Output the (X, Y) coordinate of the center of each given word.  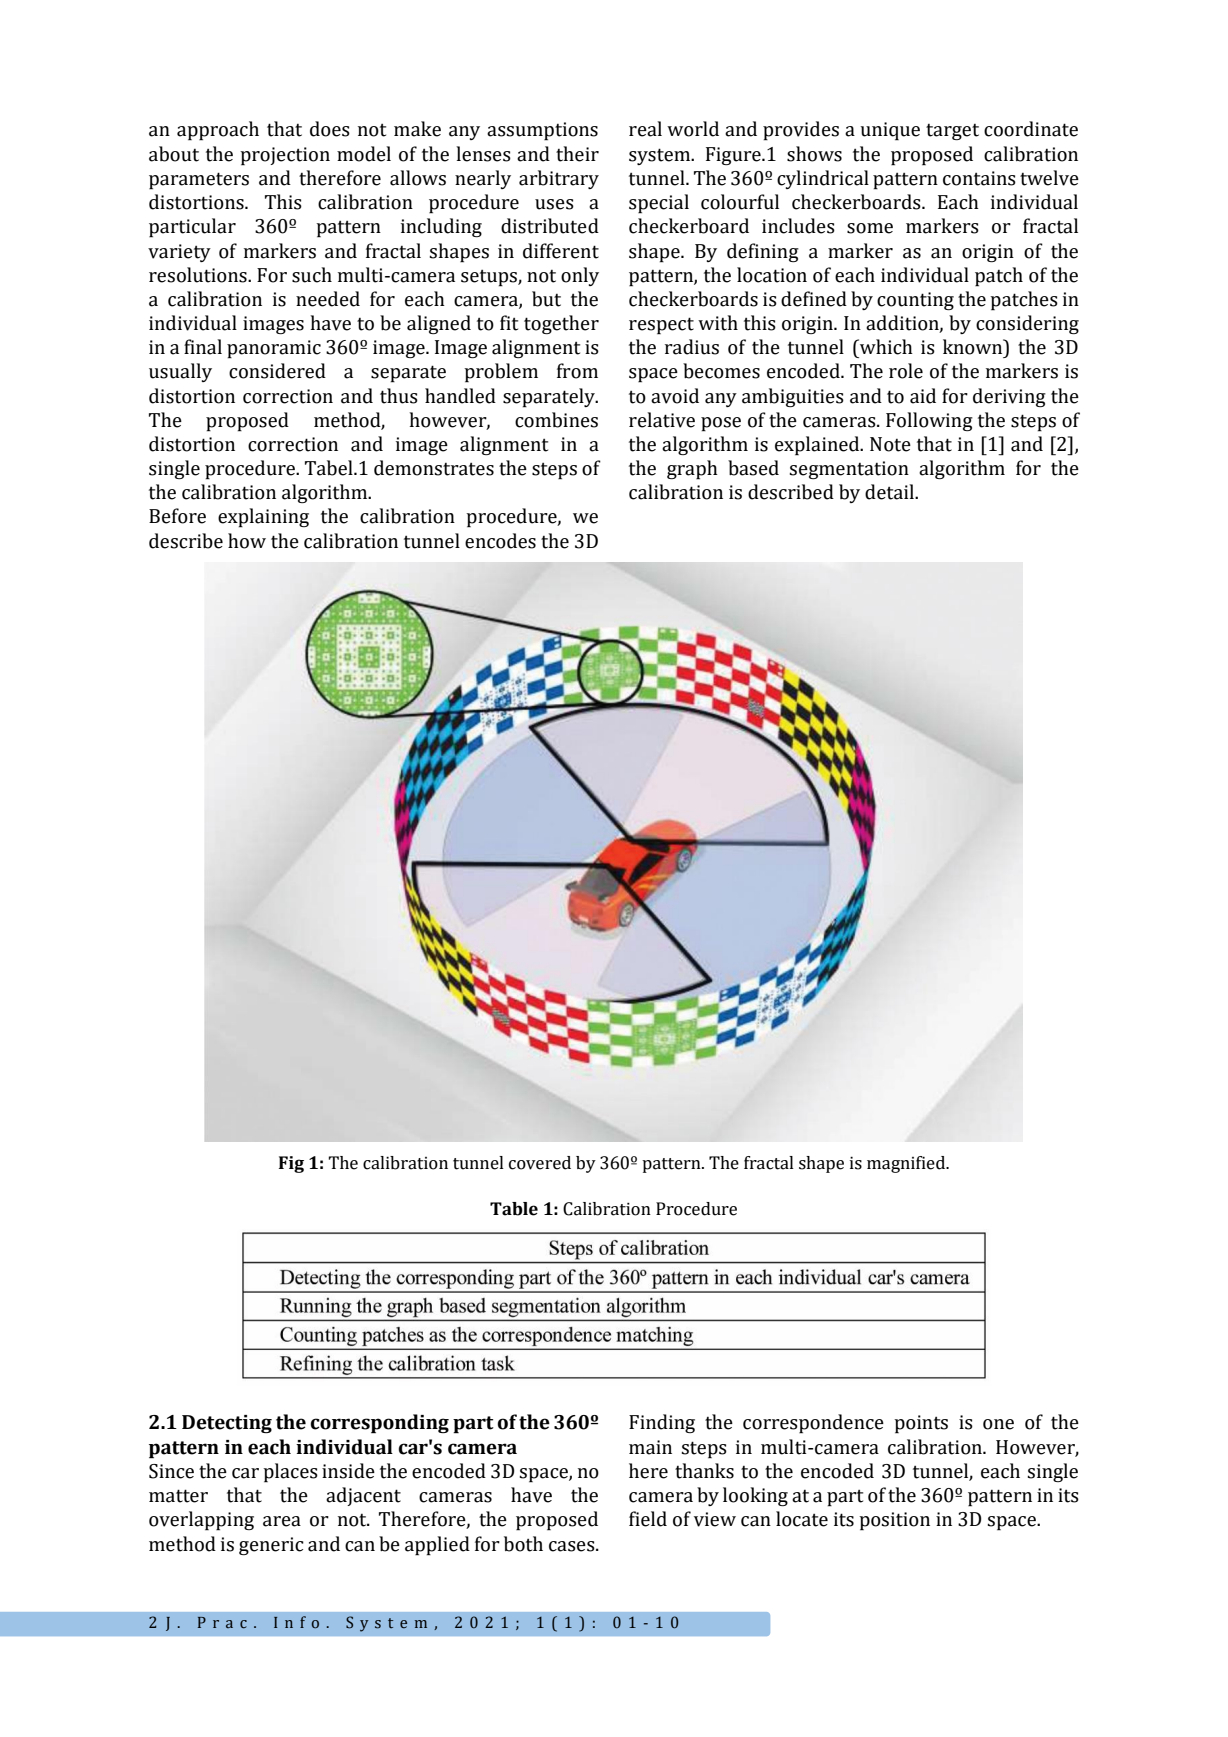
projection (285, 156)
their (577, 154)
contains (979, 178)
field (648, 1519)
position (894, 1521)
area (282, 1521)
